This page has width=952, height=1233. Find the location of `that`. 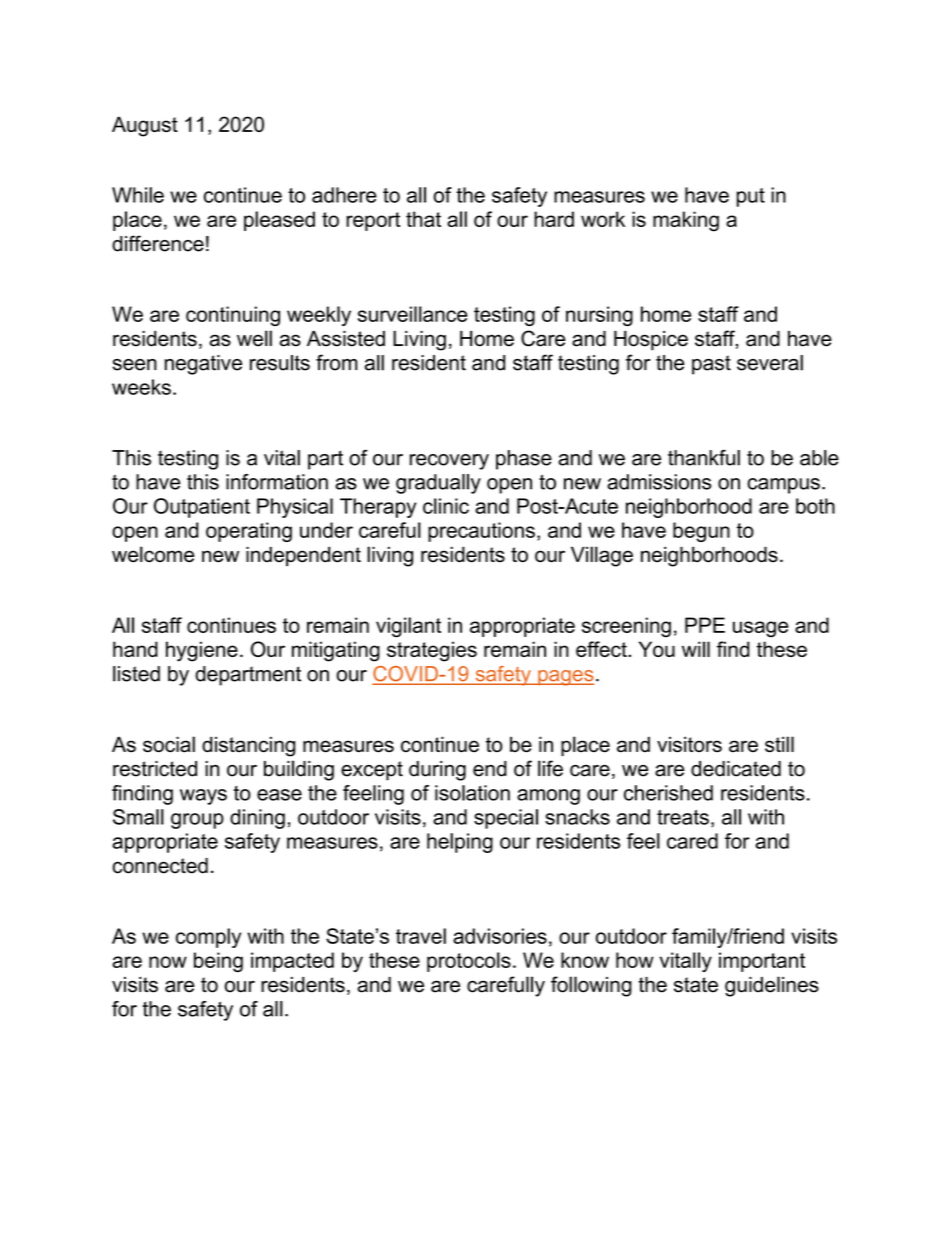

that is located at coordinates (423, 219).
